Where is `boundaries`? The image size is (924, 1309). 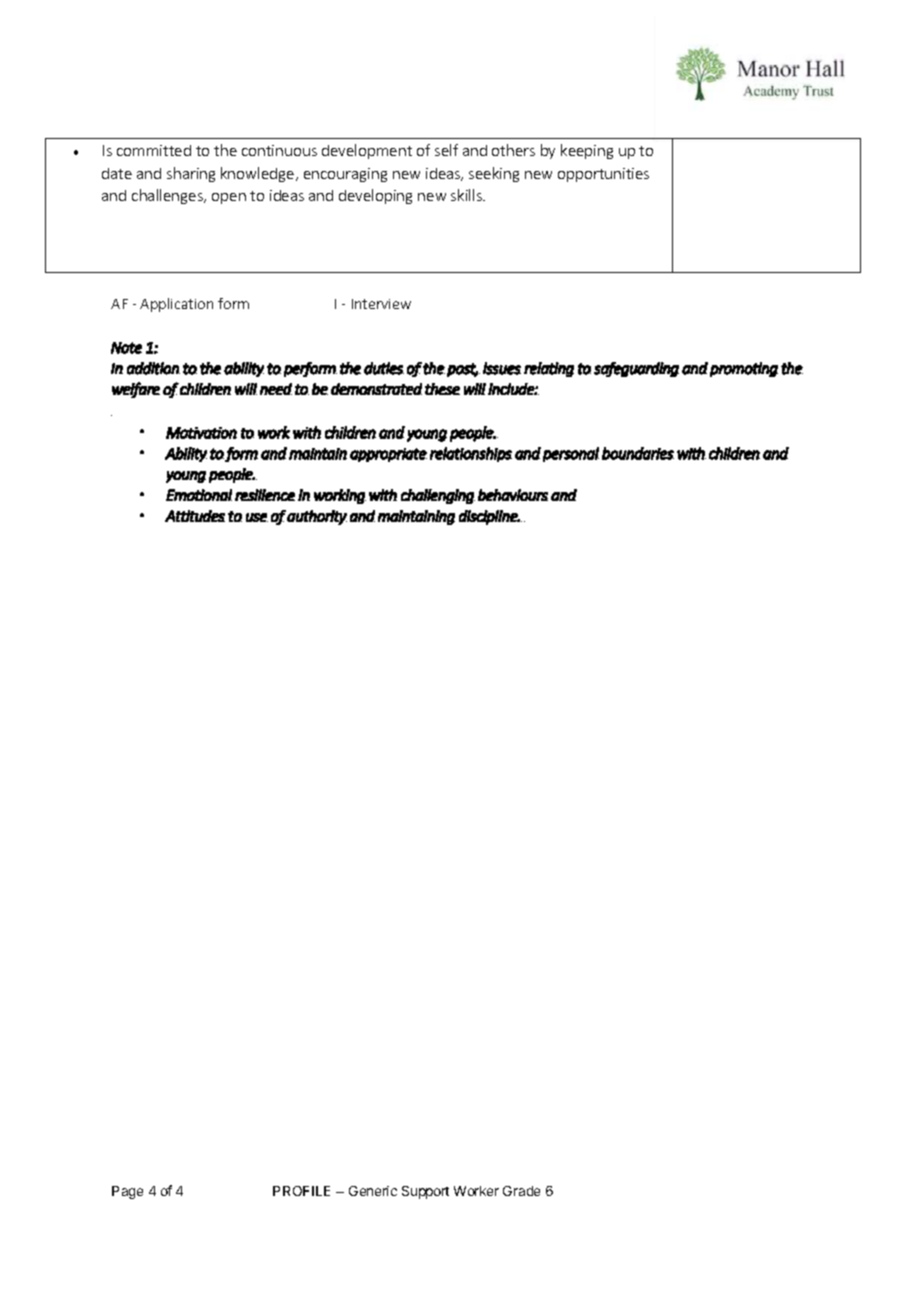 boundaries is located at coordinates (638, 453).
